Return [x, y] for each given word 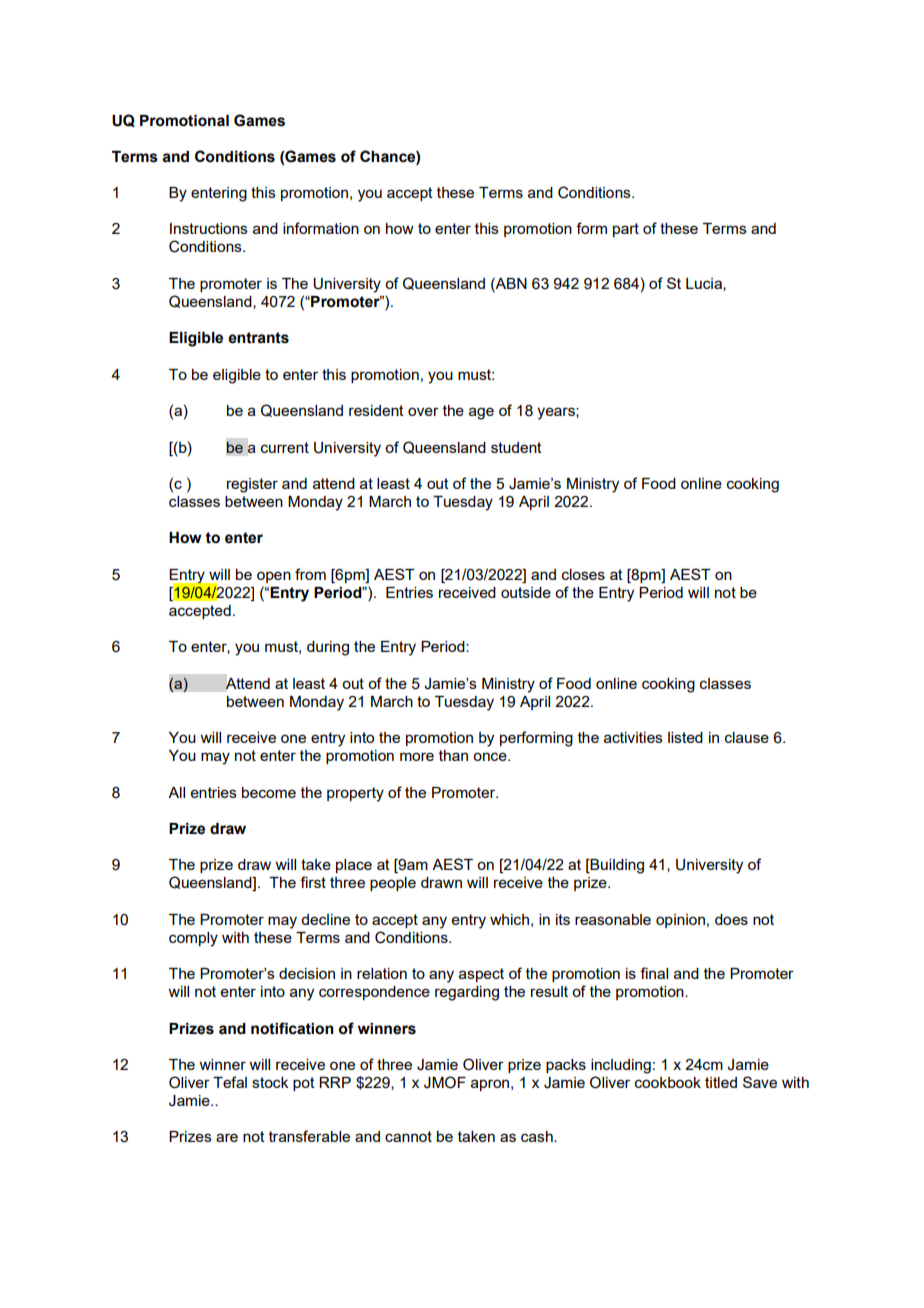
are [227, 1137]
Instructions [209, 228]
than [453, 755]
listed [685, 737]
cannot [408, 1136]
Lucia [705, 284]
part [626, 230]
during [328, 648]
